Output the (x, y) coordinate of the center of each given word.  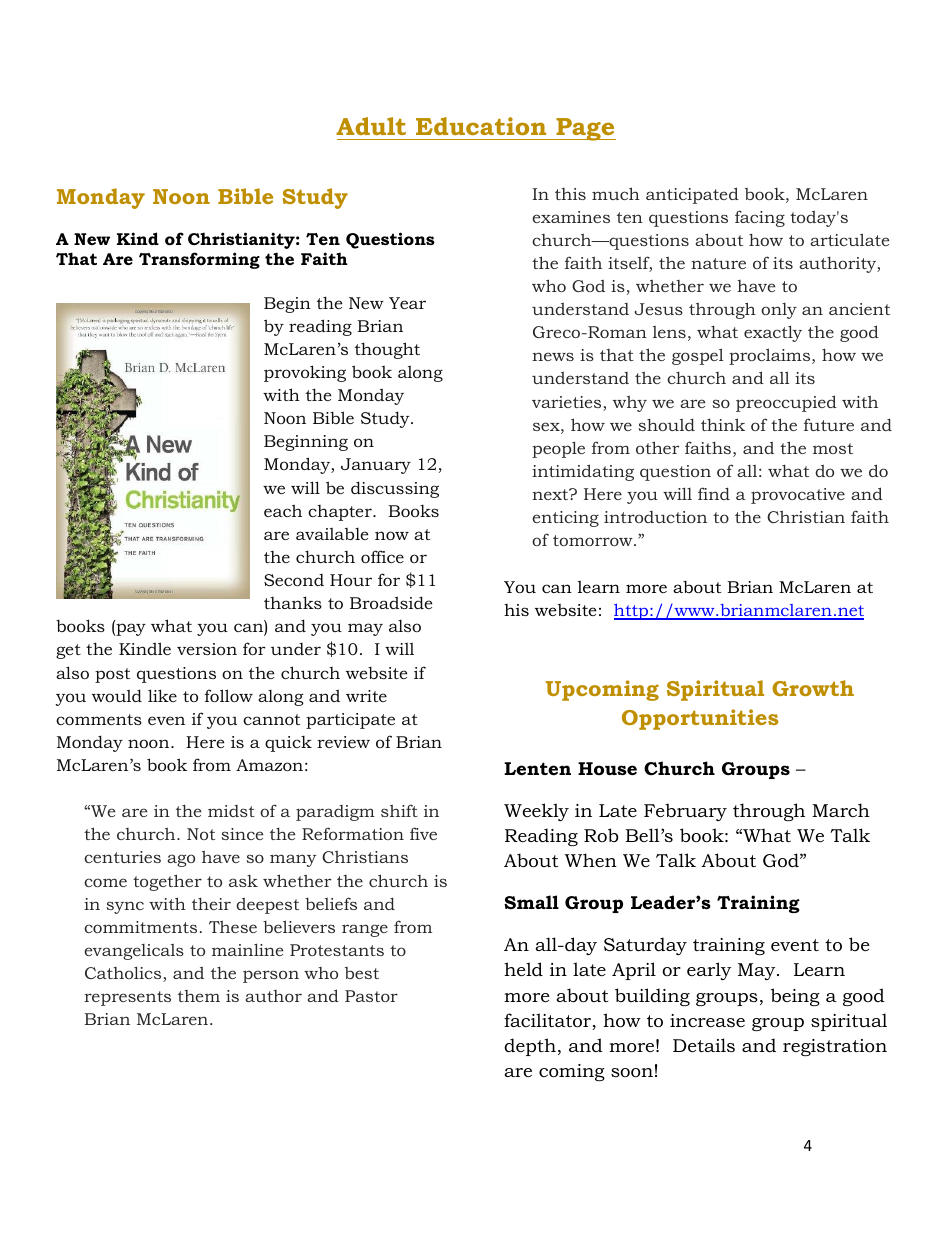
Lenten (537, 769)
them (199, 996)
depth (530, 1047)
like (162, 695)
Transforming (199, 260)
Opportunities (700, 719)
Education (481, 126)
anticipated (692, 195)
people (558, 449)
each (283, 510)
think (723, 424)
